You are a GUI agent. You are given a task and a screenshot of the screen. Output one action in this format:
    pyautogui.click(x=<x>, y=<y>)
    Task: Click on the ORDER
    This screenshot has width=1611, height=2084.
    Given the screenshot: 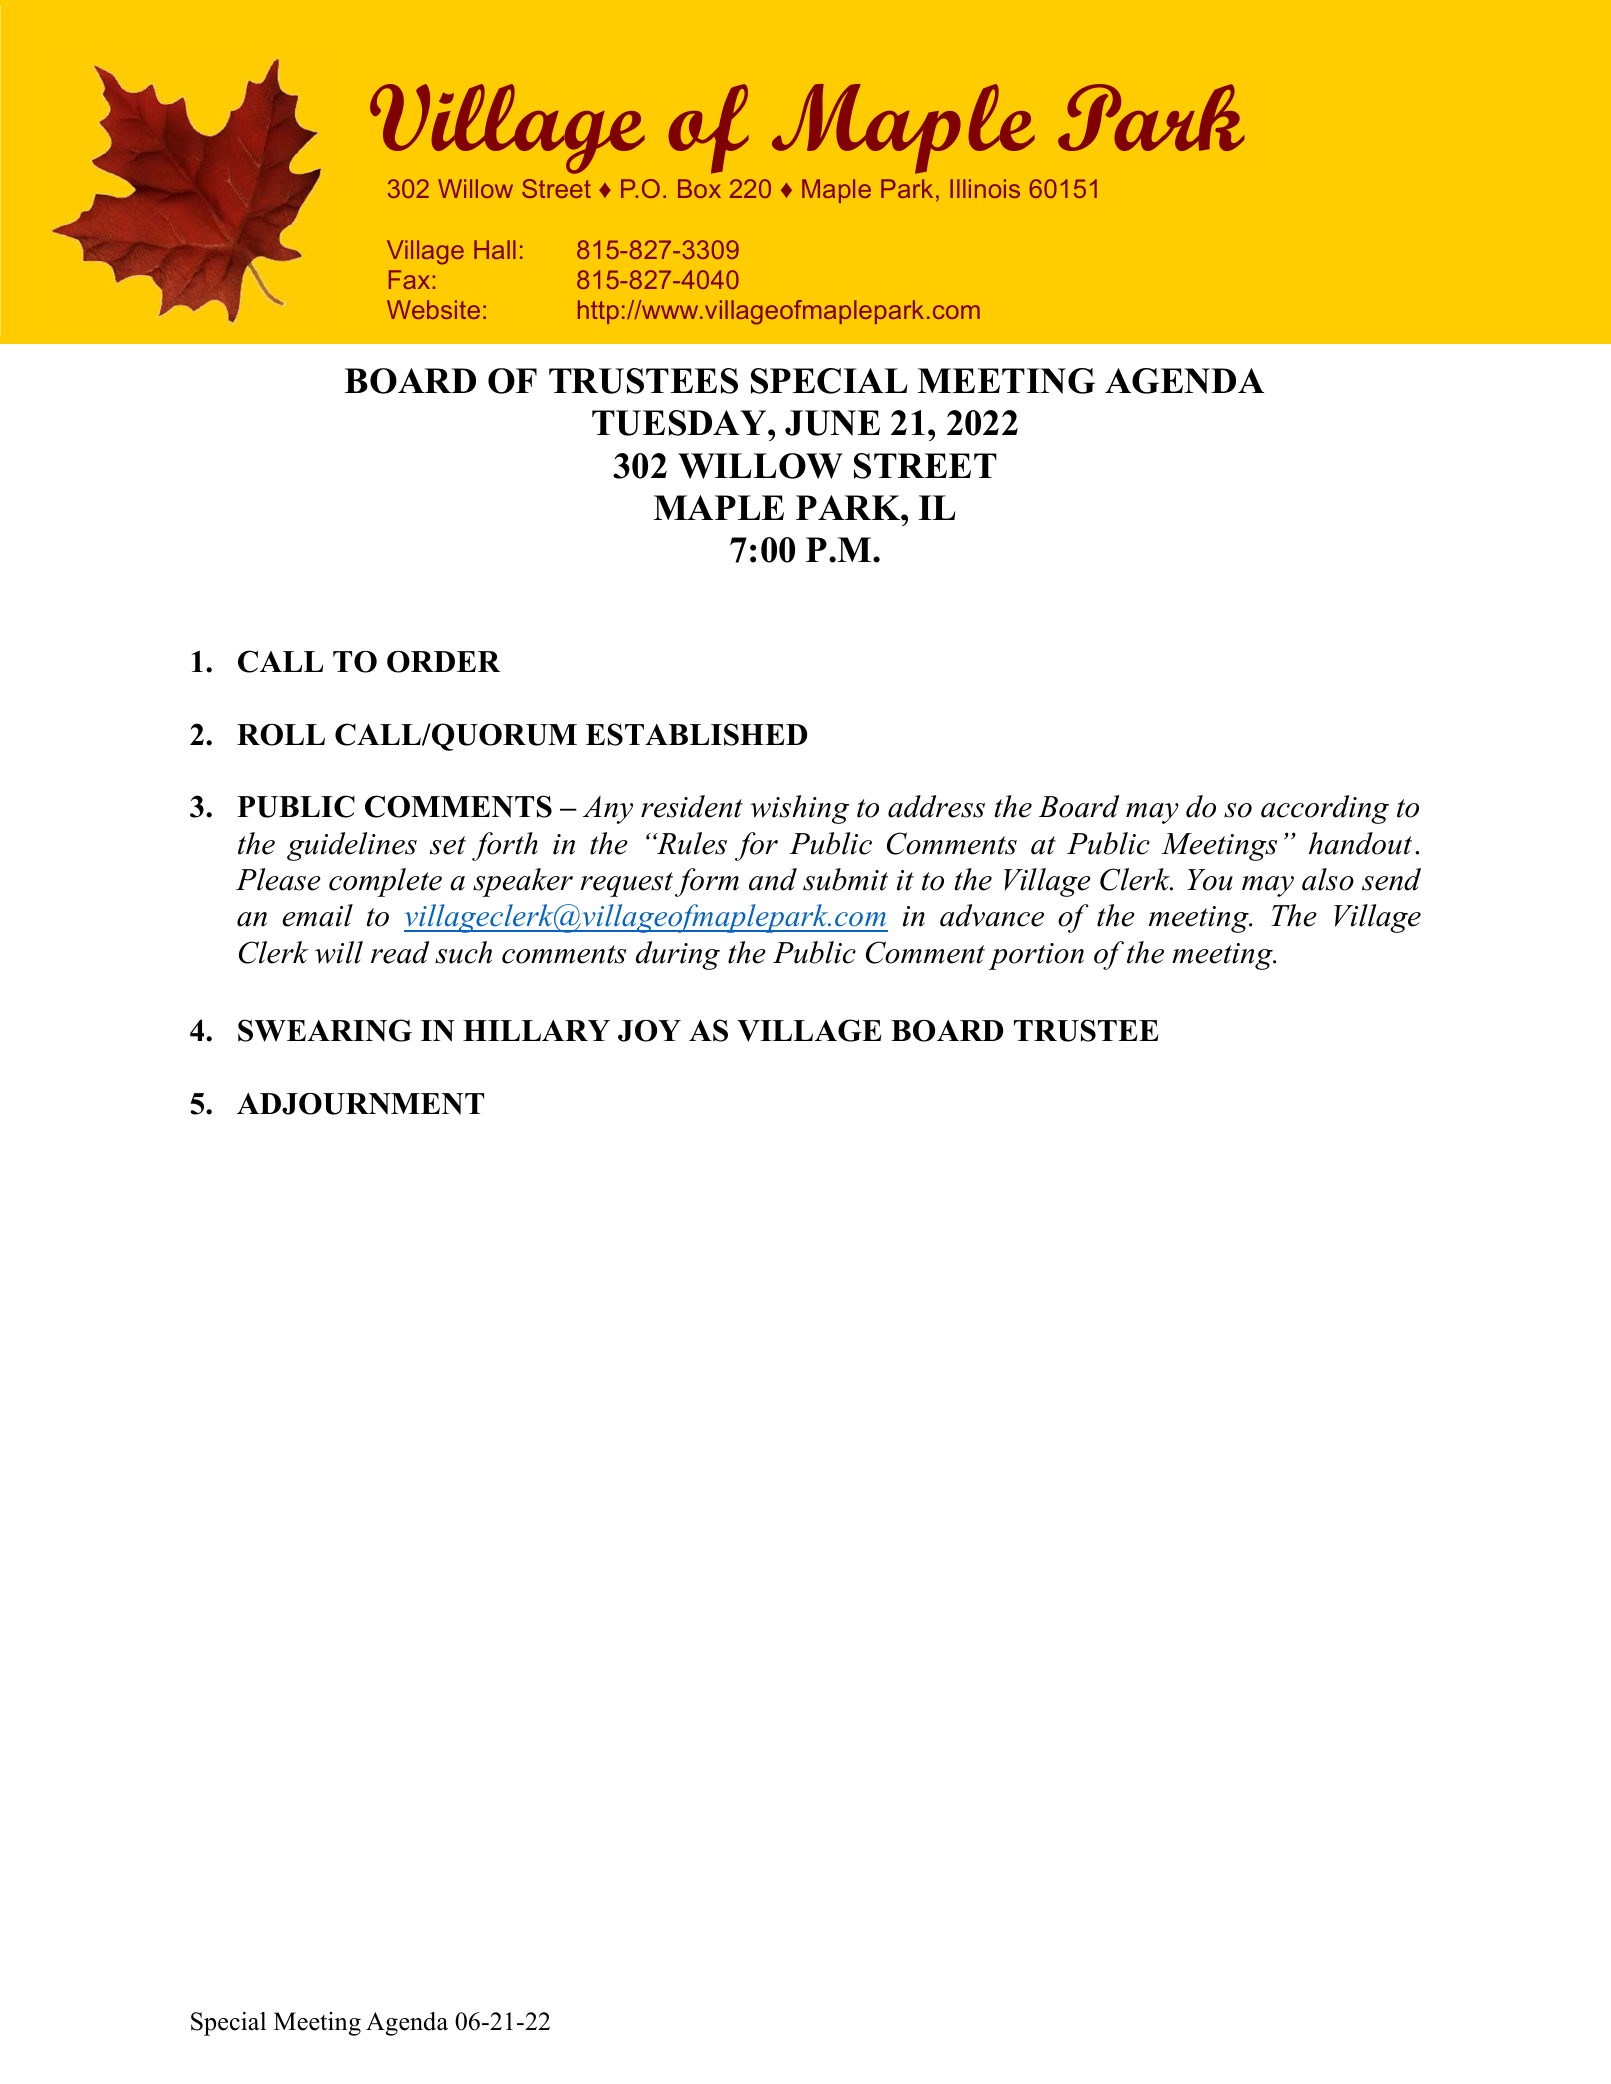 What is the action you would take?
    pyautogui.click(x=443, y=662)
